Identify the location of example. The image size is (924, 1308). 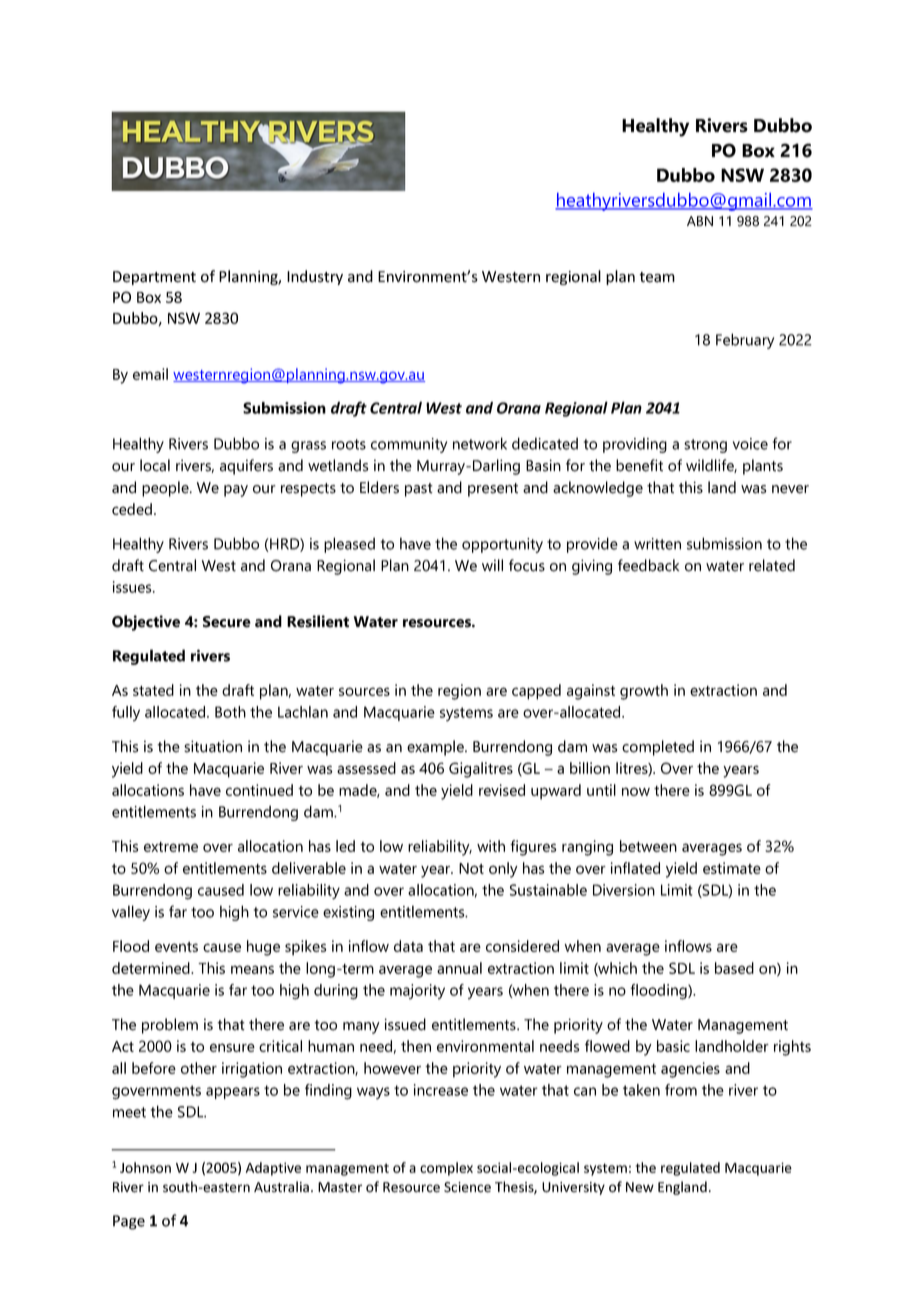
(436, 748).
